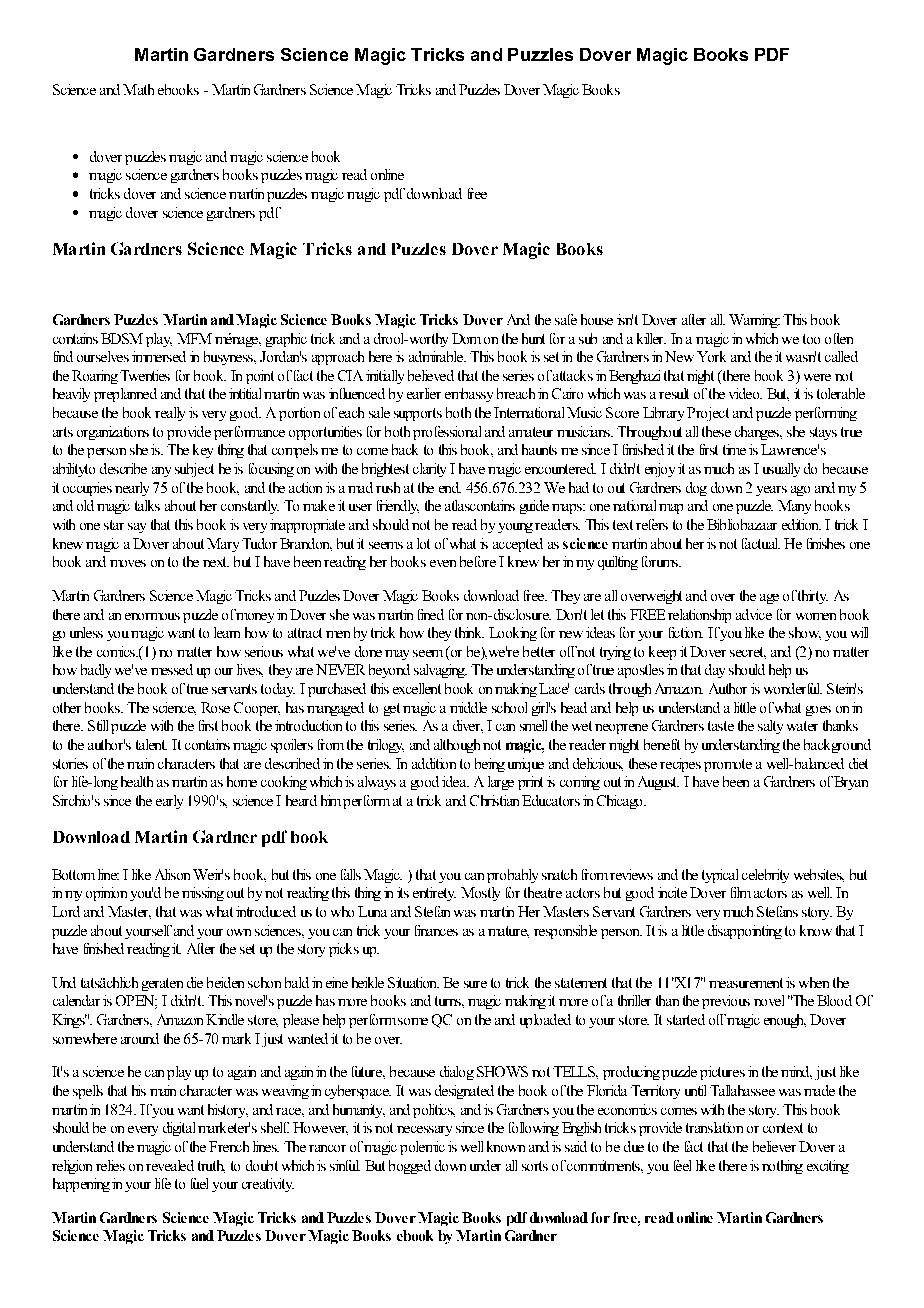 The height and width of the screenshot is (1308, 924). I want to click on hunt, so click(533, 338).
